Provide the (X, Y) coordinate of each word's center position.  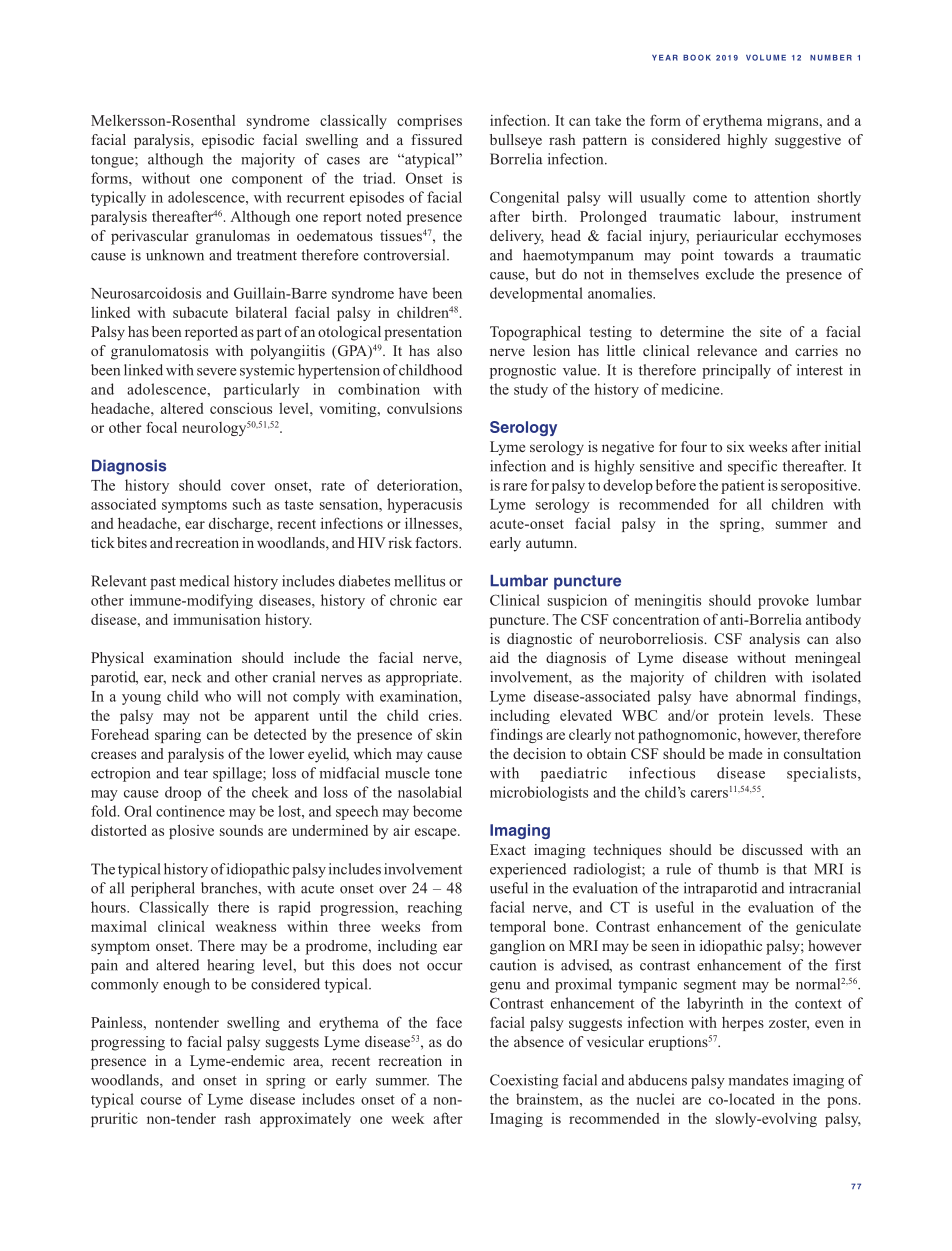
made (745, 753)
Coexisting (524, 1081)
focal (161, 427)
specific (752, 467)
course (161, 1101)
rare (515, 487)
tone (448, 774)
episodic (228, 141)
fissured (436, 139)
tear (196, 774)
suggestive (808, 141)
